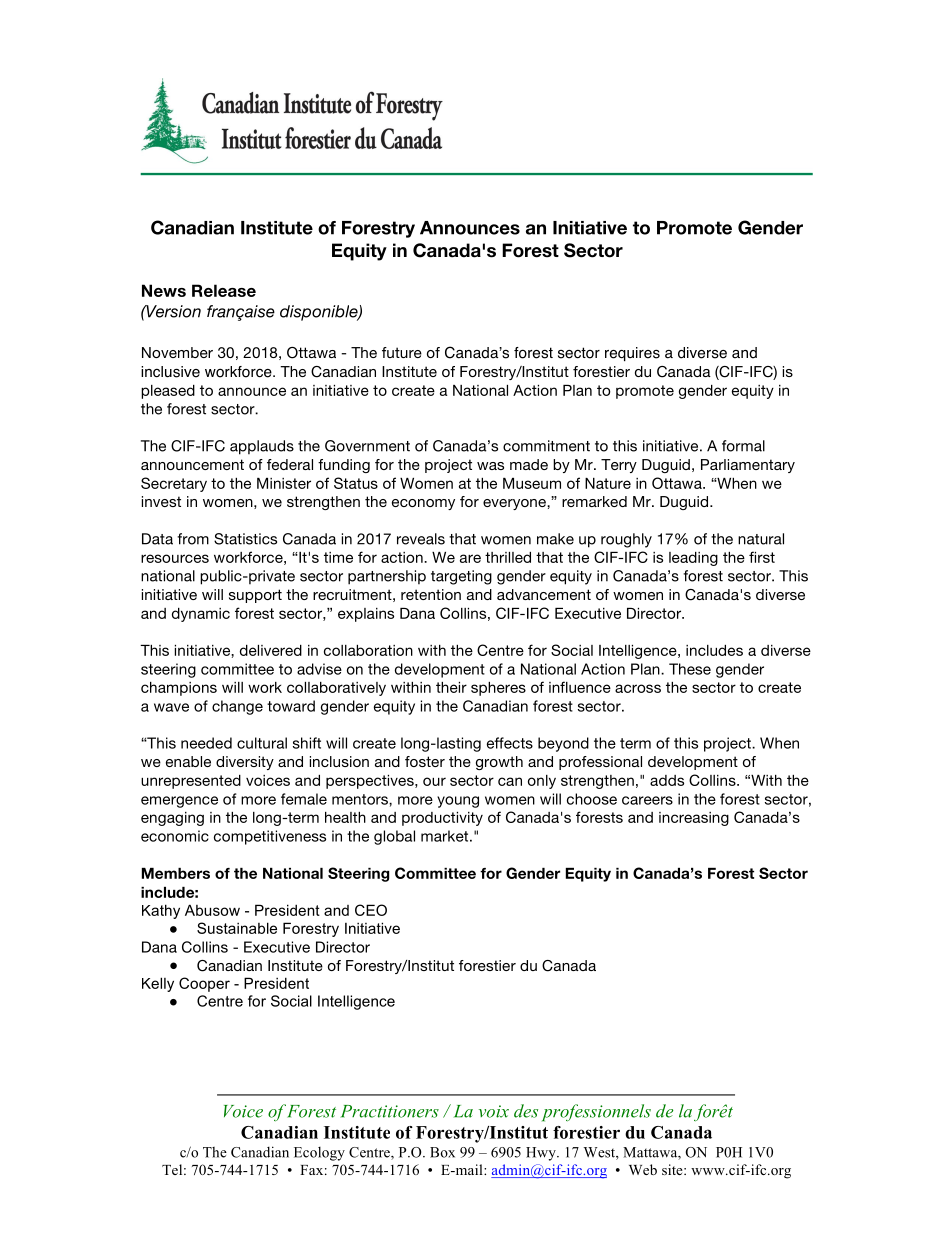  I want to click on needed, so click(206, 743).
